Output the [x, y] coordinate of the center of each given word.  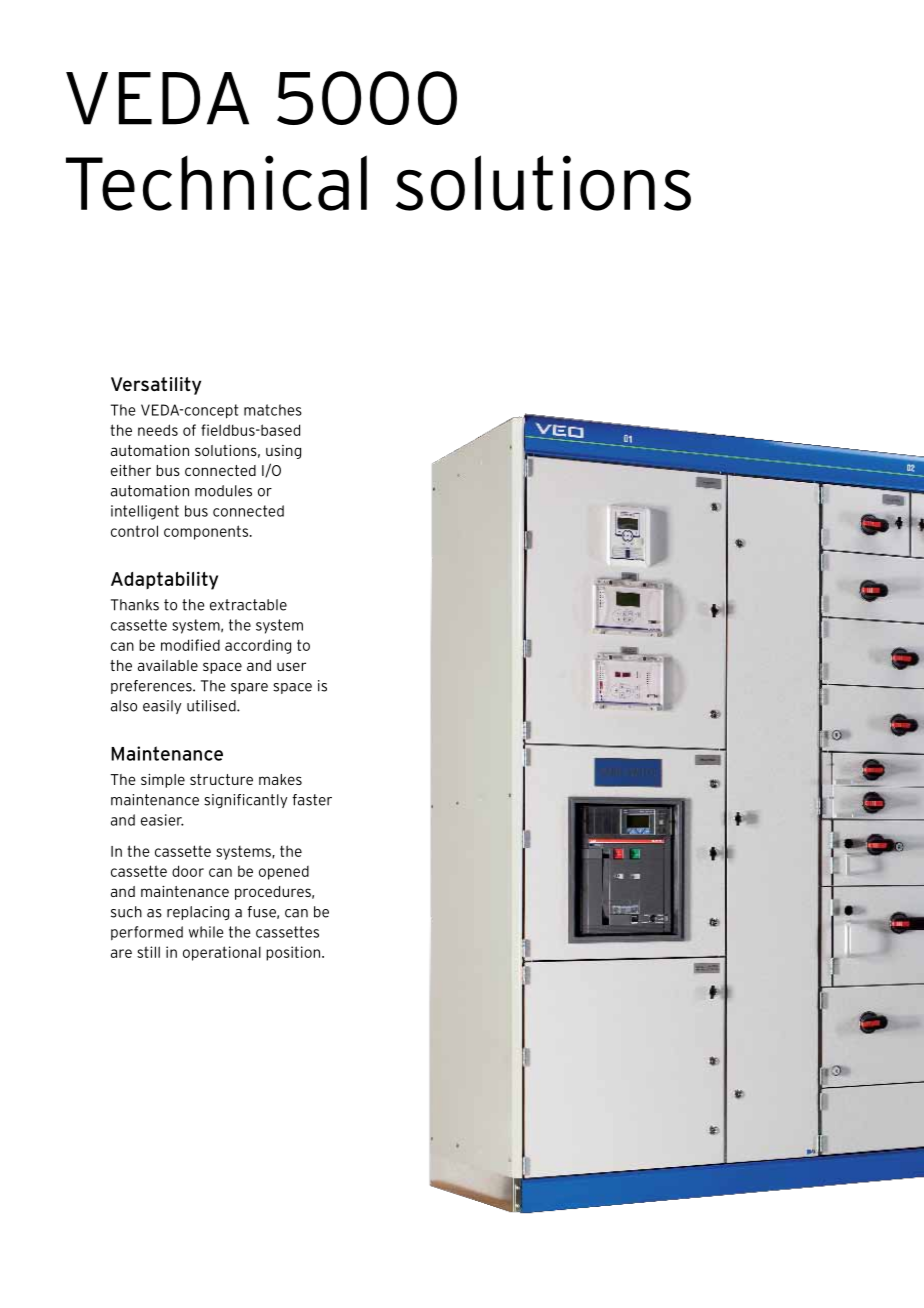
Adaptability [164, 580]
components [207, 532]
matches [273, 410]
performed [147, 933]
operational [222, 953]
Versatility [156, 386]
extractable [248, 605]
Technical [216, 183]
